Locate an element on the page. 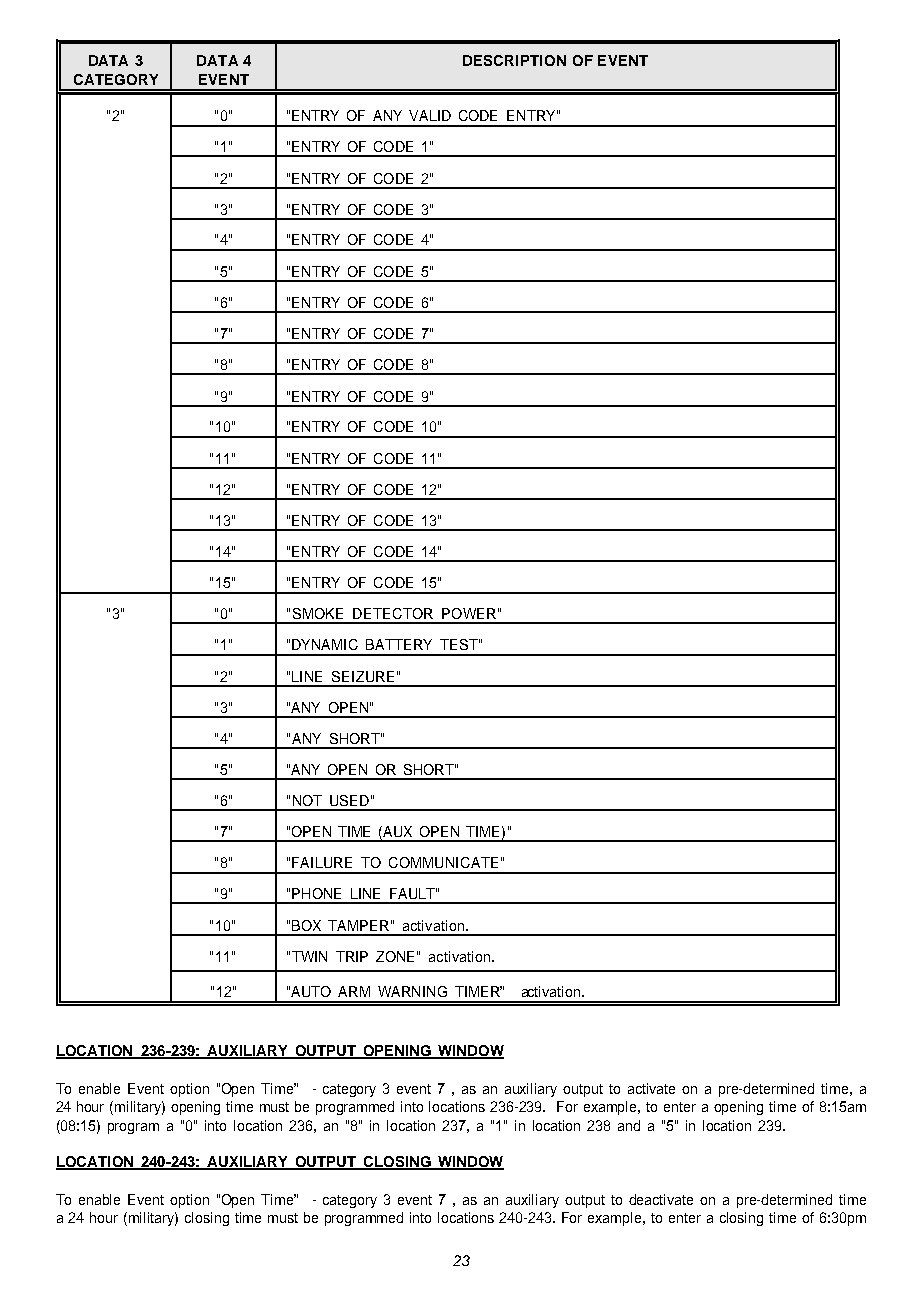 The width and height of the image is (924, 1308). WARNING is located at coordinates (412, 991).
